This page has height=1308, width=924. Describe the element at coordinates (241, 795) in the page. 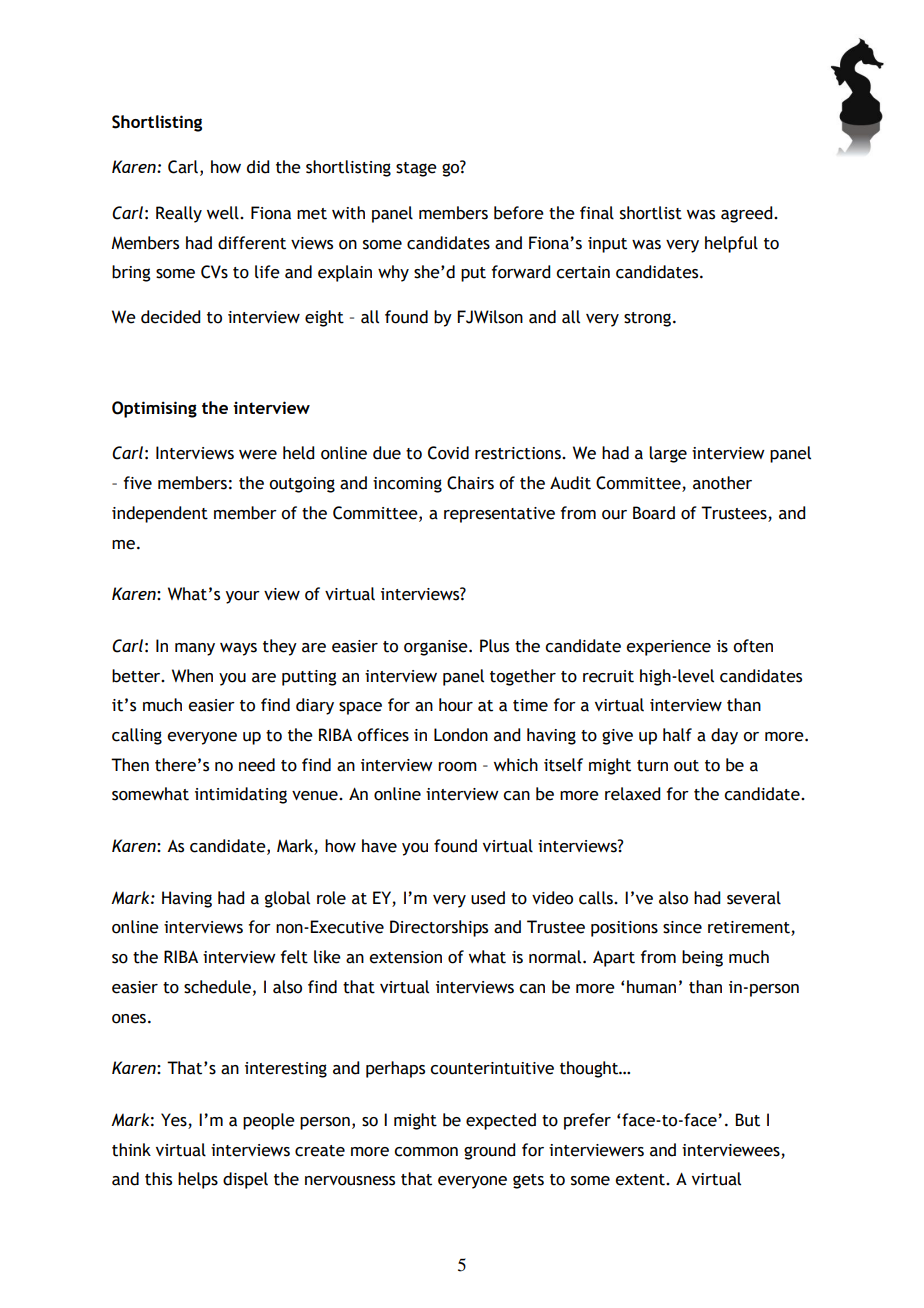

I see `intimidating` at that location.
